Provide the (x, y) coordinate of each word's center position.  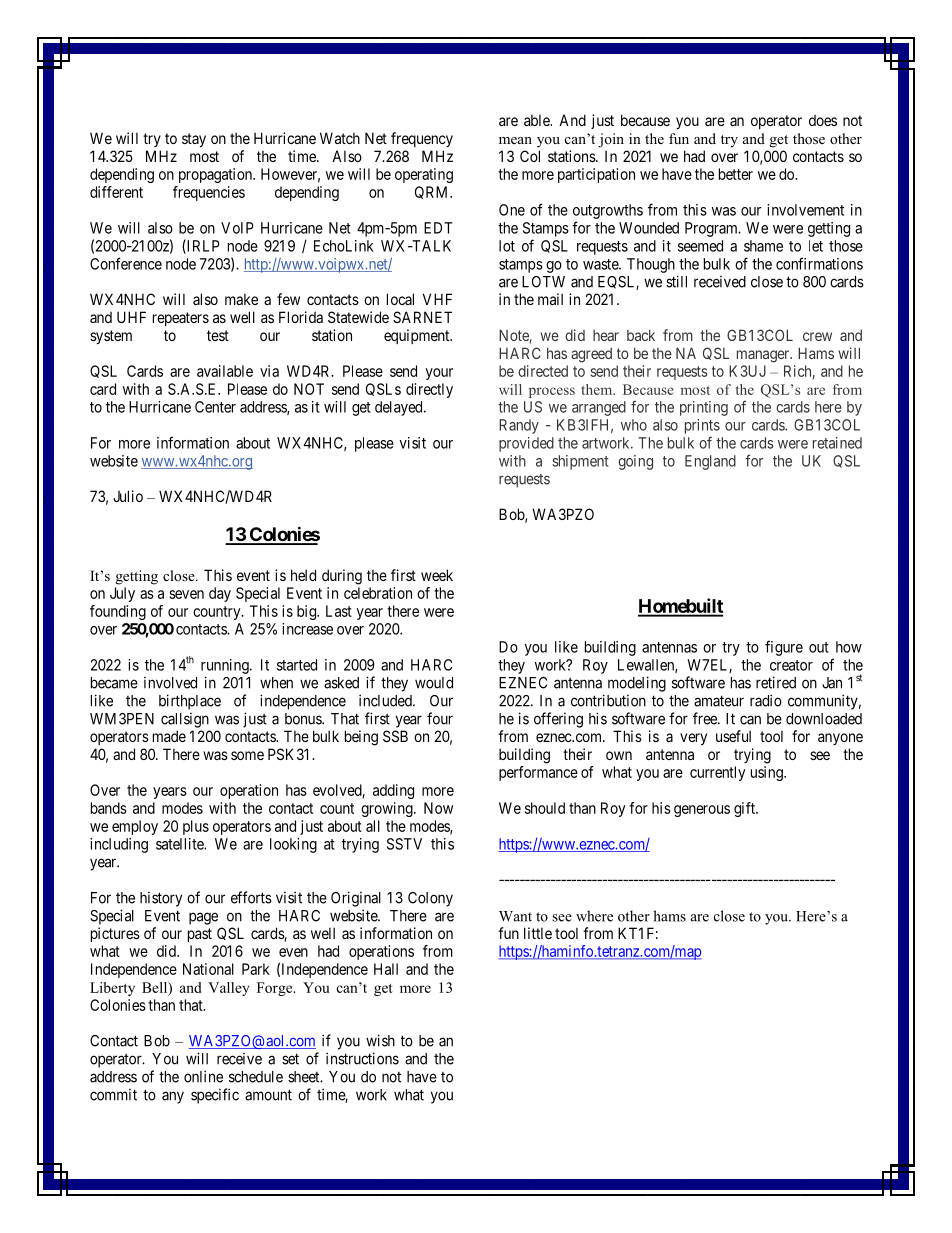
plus (196, 827)
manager (764, 356)
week (437, 575)
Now (438, 808)
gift (746, 809)
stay (194, 140)
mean (515, 140)
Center (215, 407)
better (736, 174)
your (439, 374)
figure (784, 648)
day (220, 594)
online (203, 1076)
